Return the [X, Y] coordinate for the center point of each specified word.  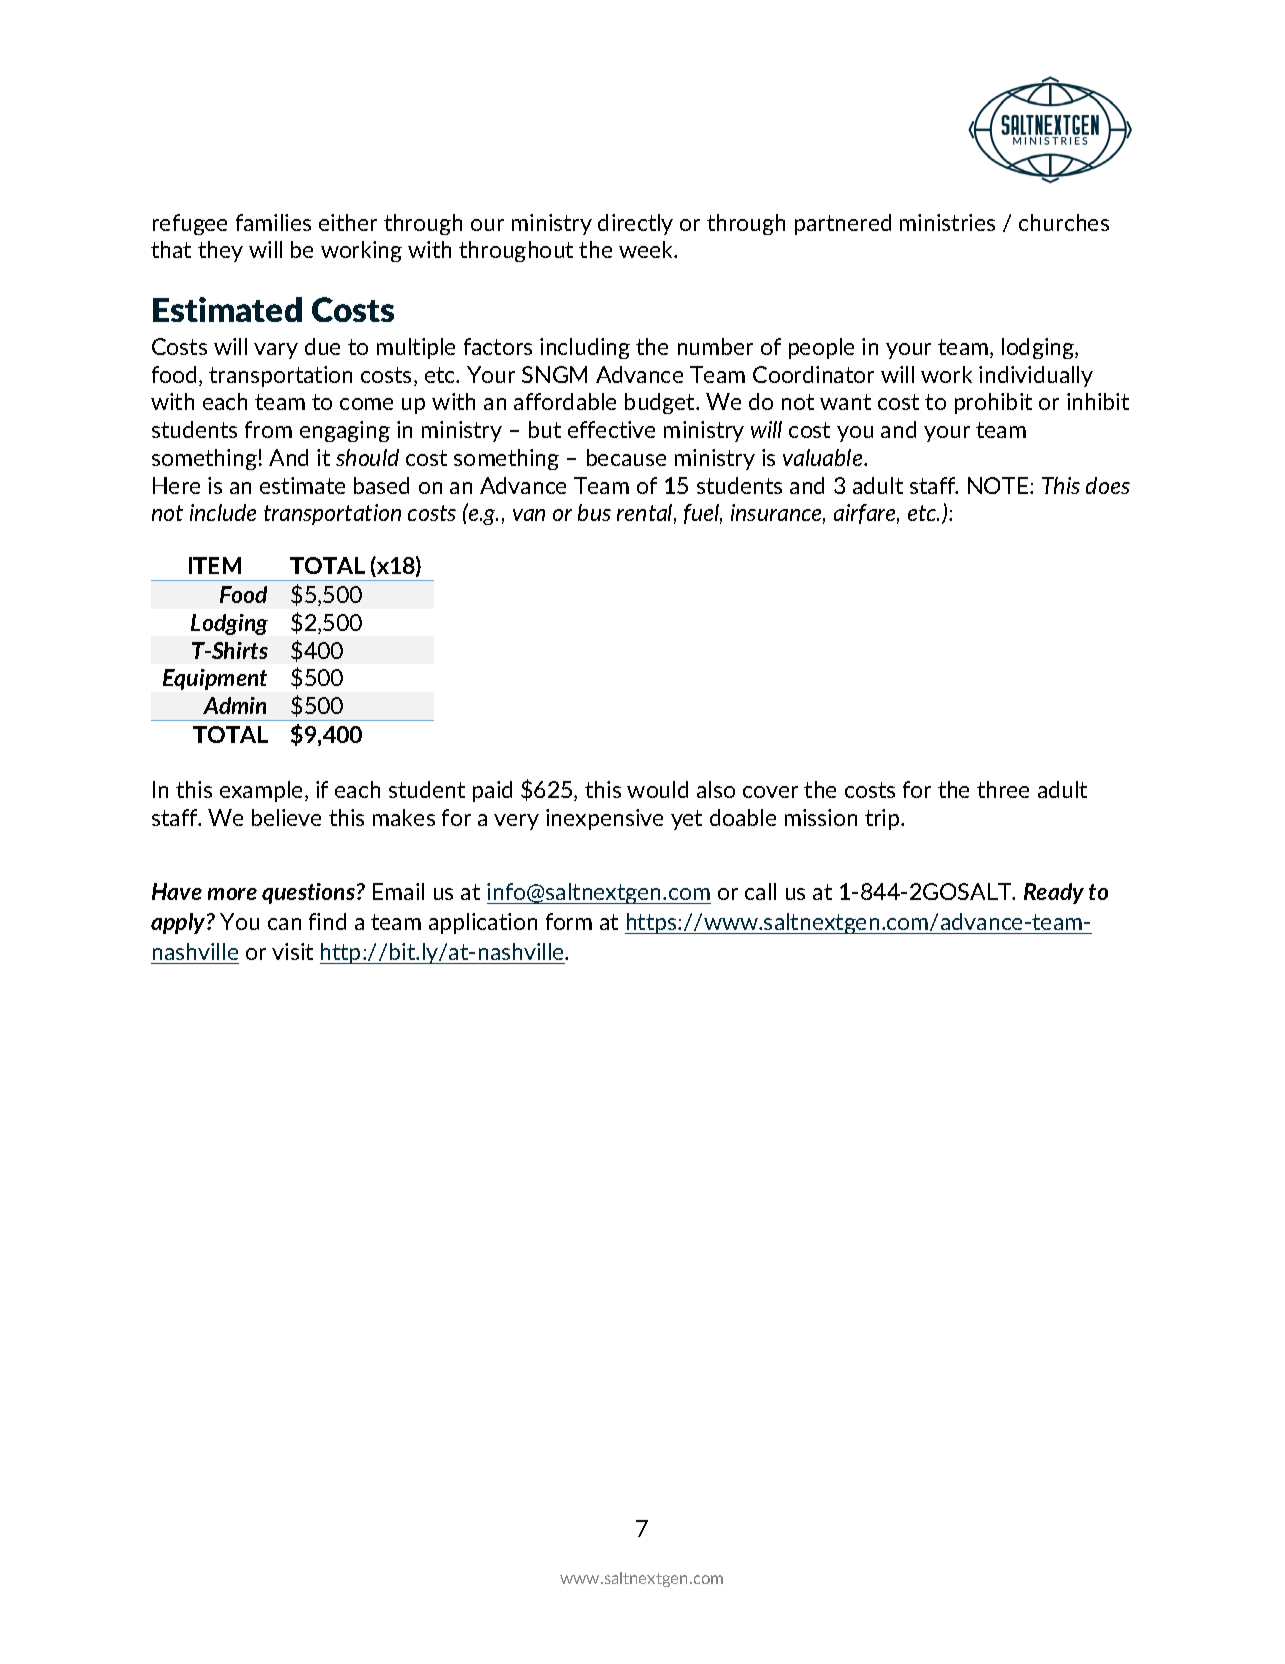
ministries [947, 222]
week [647, 249]
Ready [1054, 893]
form [569, 921]
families [273, 222]
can [284, 924]
